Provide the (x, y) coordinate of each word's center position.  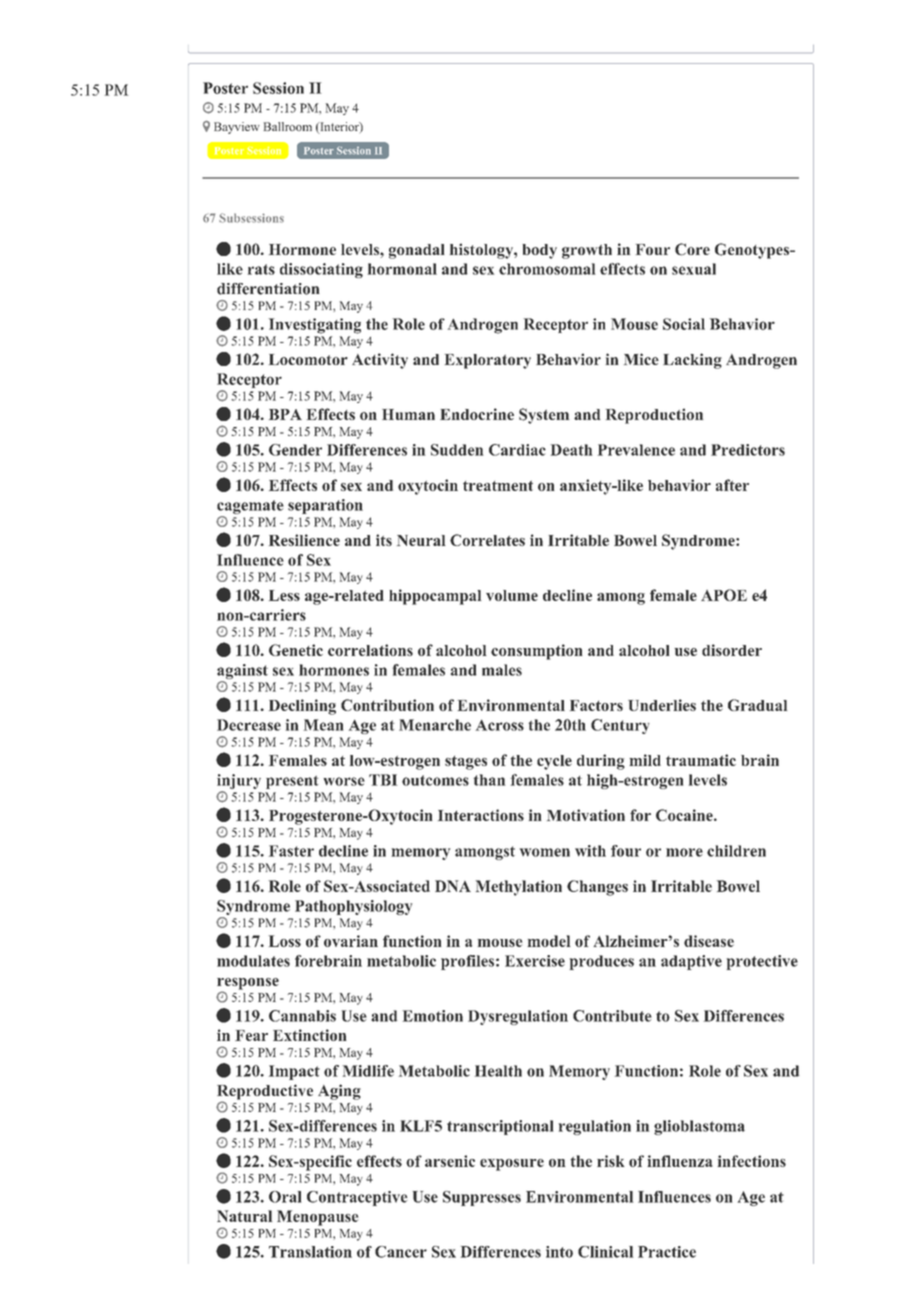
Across (500, 725)
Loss (285, 941)
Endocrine (477, 414)
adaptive (691, 962)
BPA (285, 414)
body (539, 251)
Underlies (662, 705)
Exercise (535, 961)
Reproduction (654, 416)
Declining (302, 707)
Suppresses (482, 1198)
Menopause (317, 1218)
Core (692, 249)
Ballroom (288, 126)
